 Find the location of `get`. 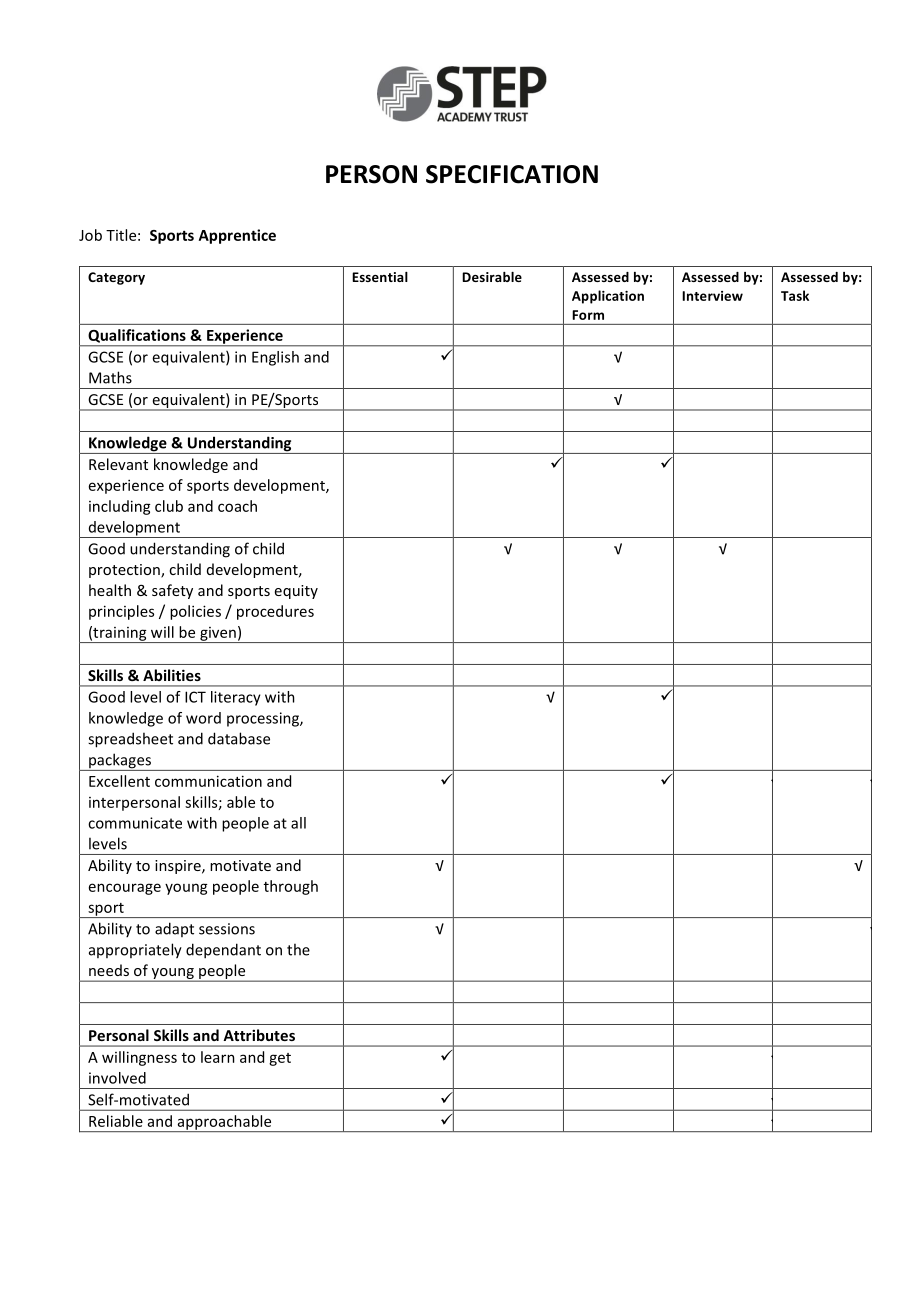

get is located at coordinates (280, 1059).
